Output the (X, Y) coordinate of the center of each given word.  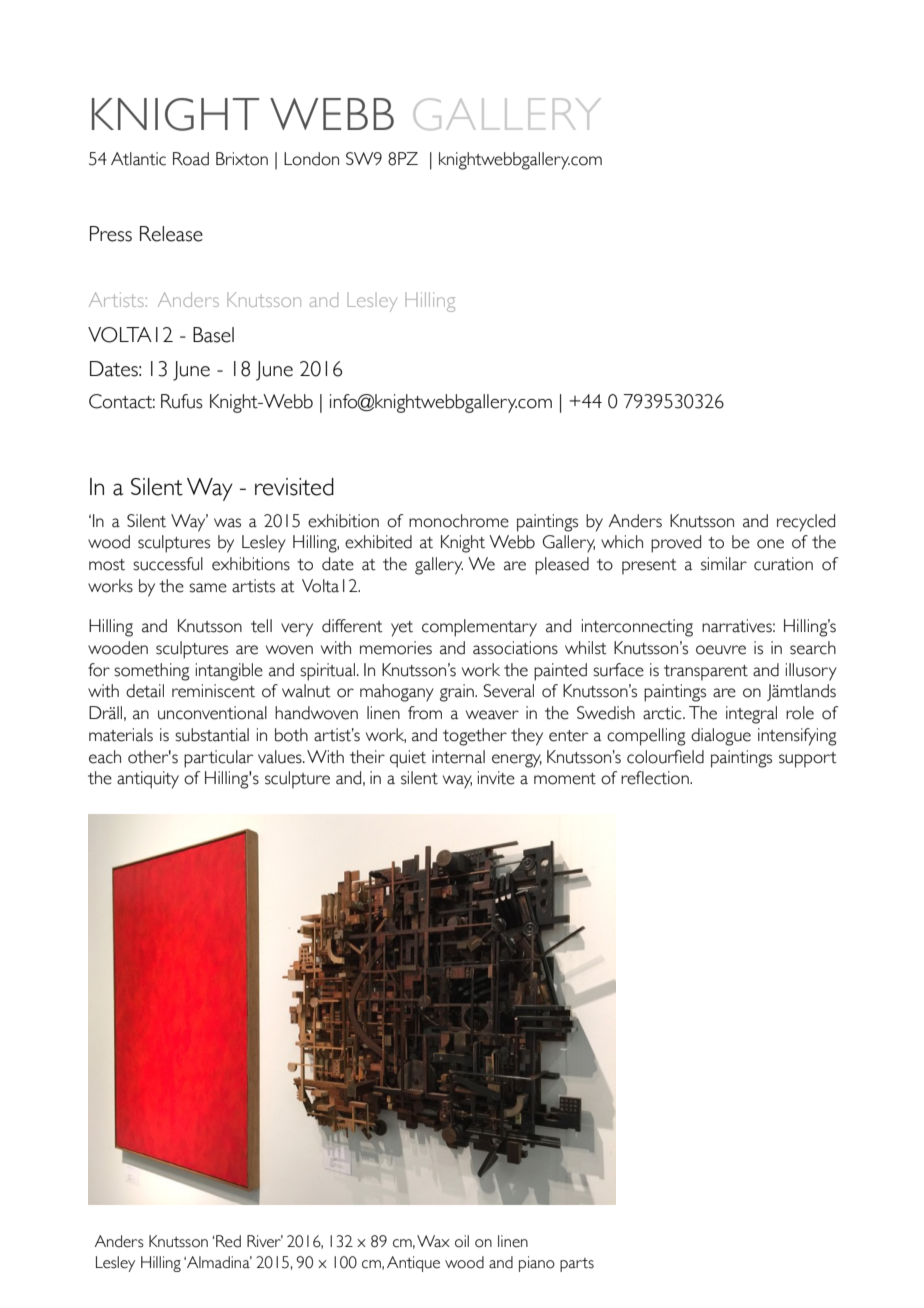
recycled (806, 523)
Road (191, 159)
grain (458, 693)
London (311, 159)
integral (751, 715)
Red (228, 1241)
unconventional (212, 713)
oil (462, 1241)
